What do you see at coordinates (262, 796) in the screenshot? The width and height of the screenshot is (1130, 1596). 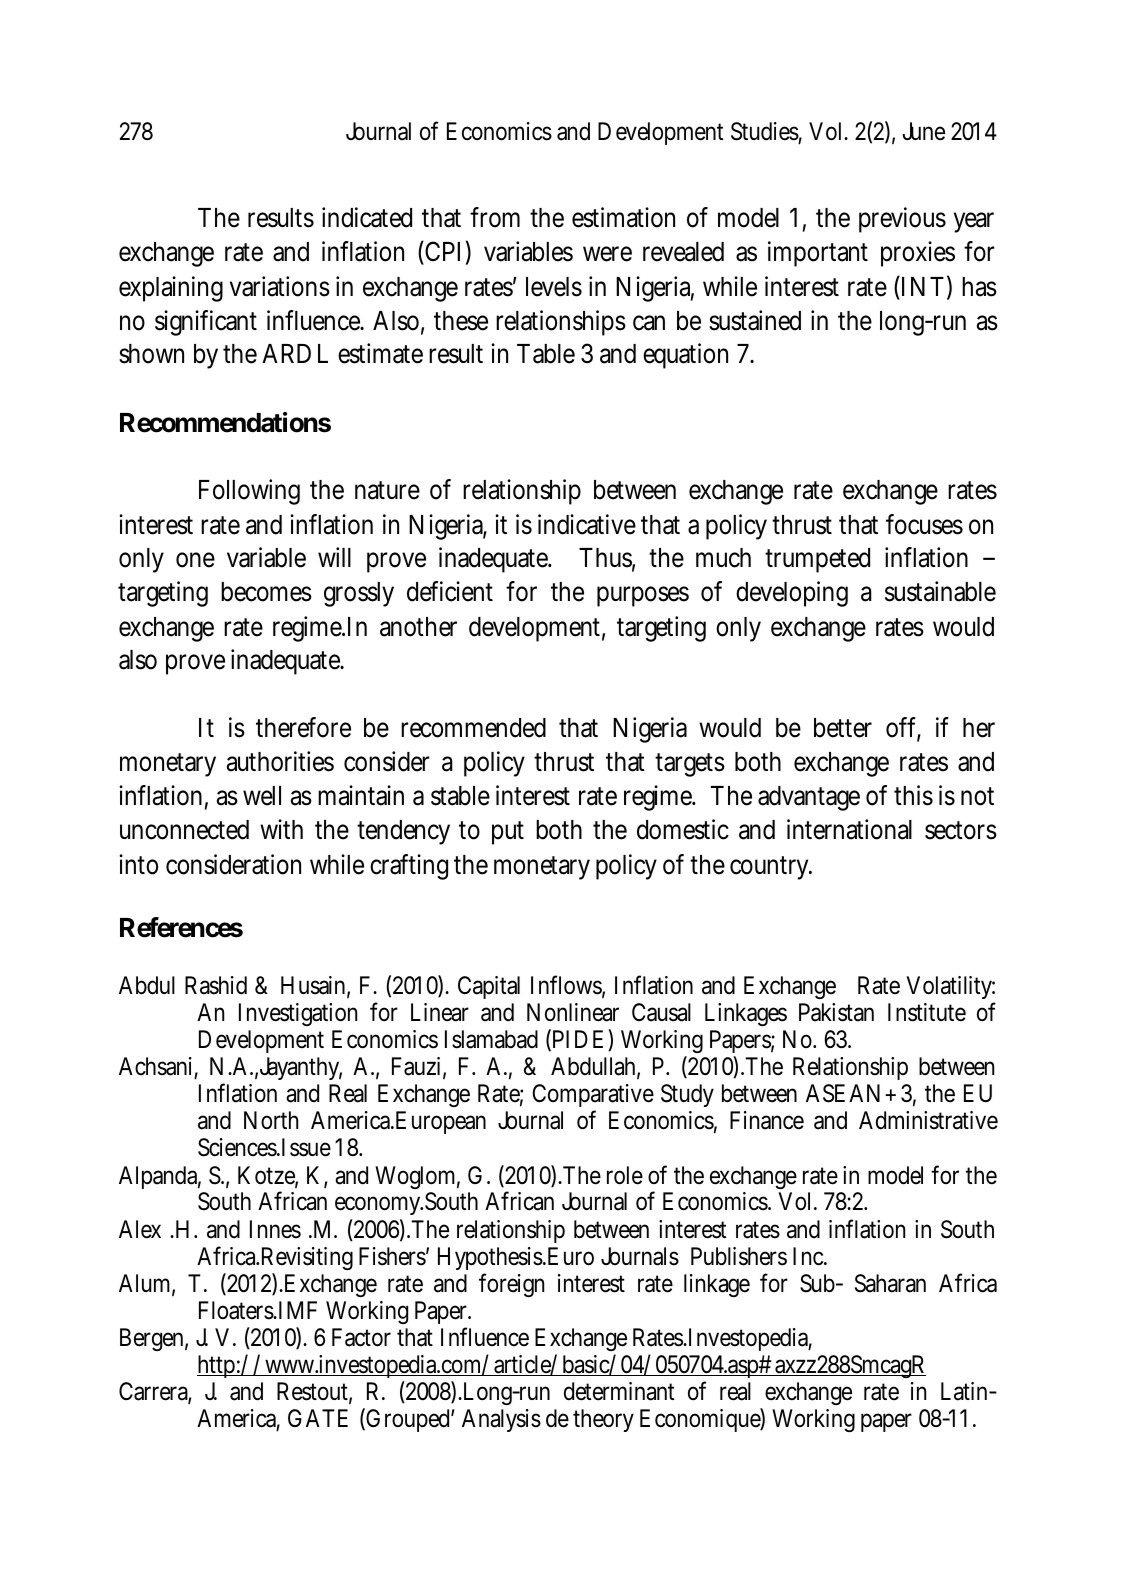 I see `well` at bounding box center [262, 796].
